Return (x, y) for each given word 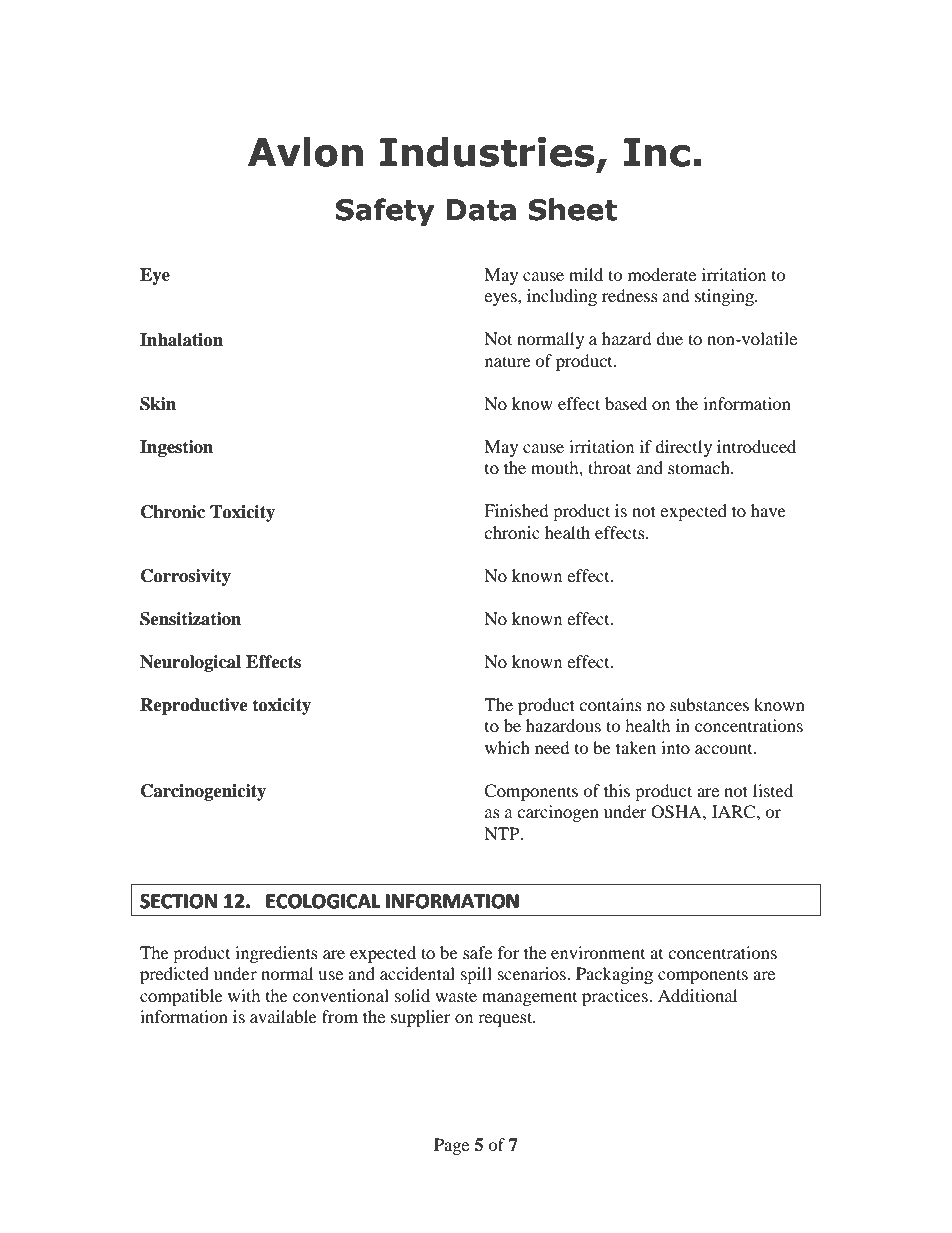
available (283, 1016)
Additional (697, 995)
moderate (662, 274)
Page (451, 1146)
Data (481, 210)
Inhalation (181, 340)
